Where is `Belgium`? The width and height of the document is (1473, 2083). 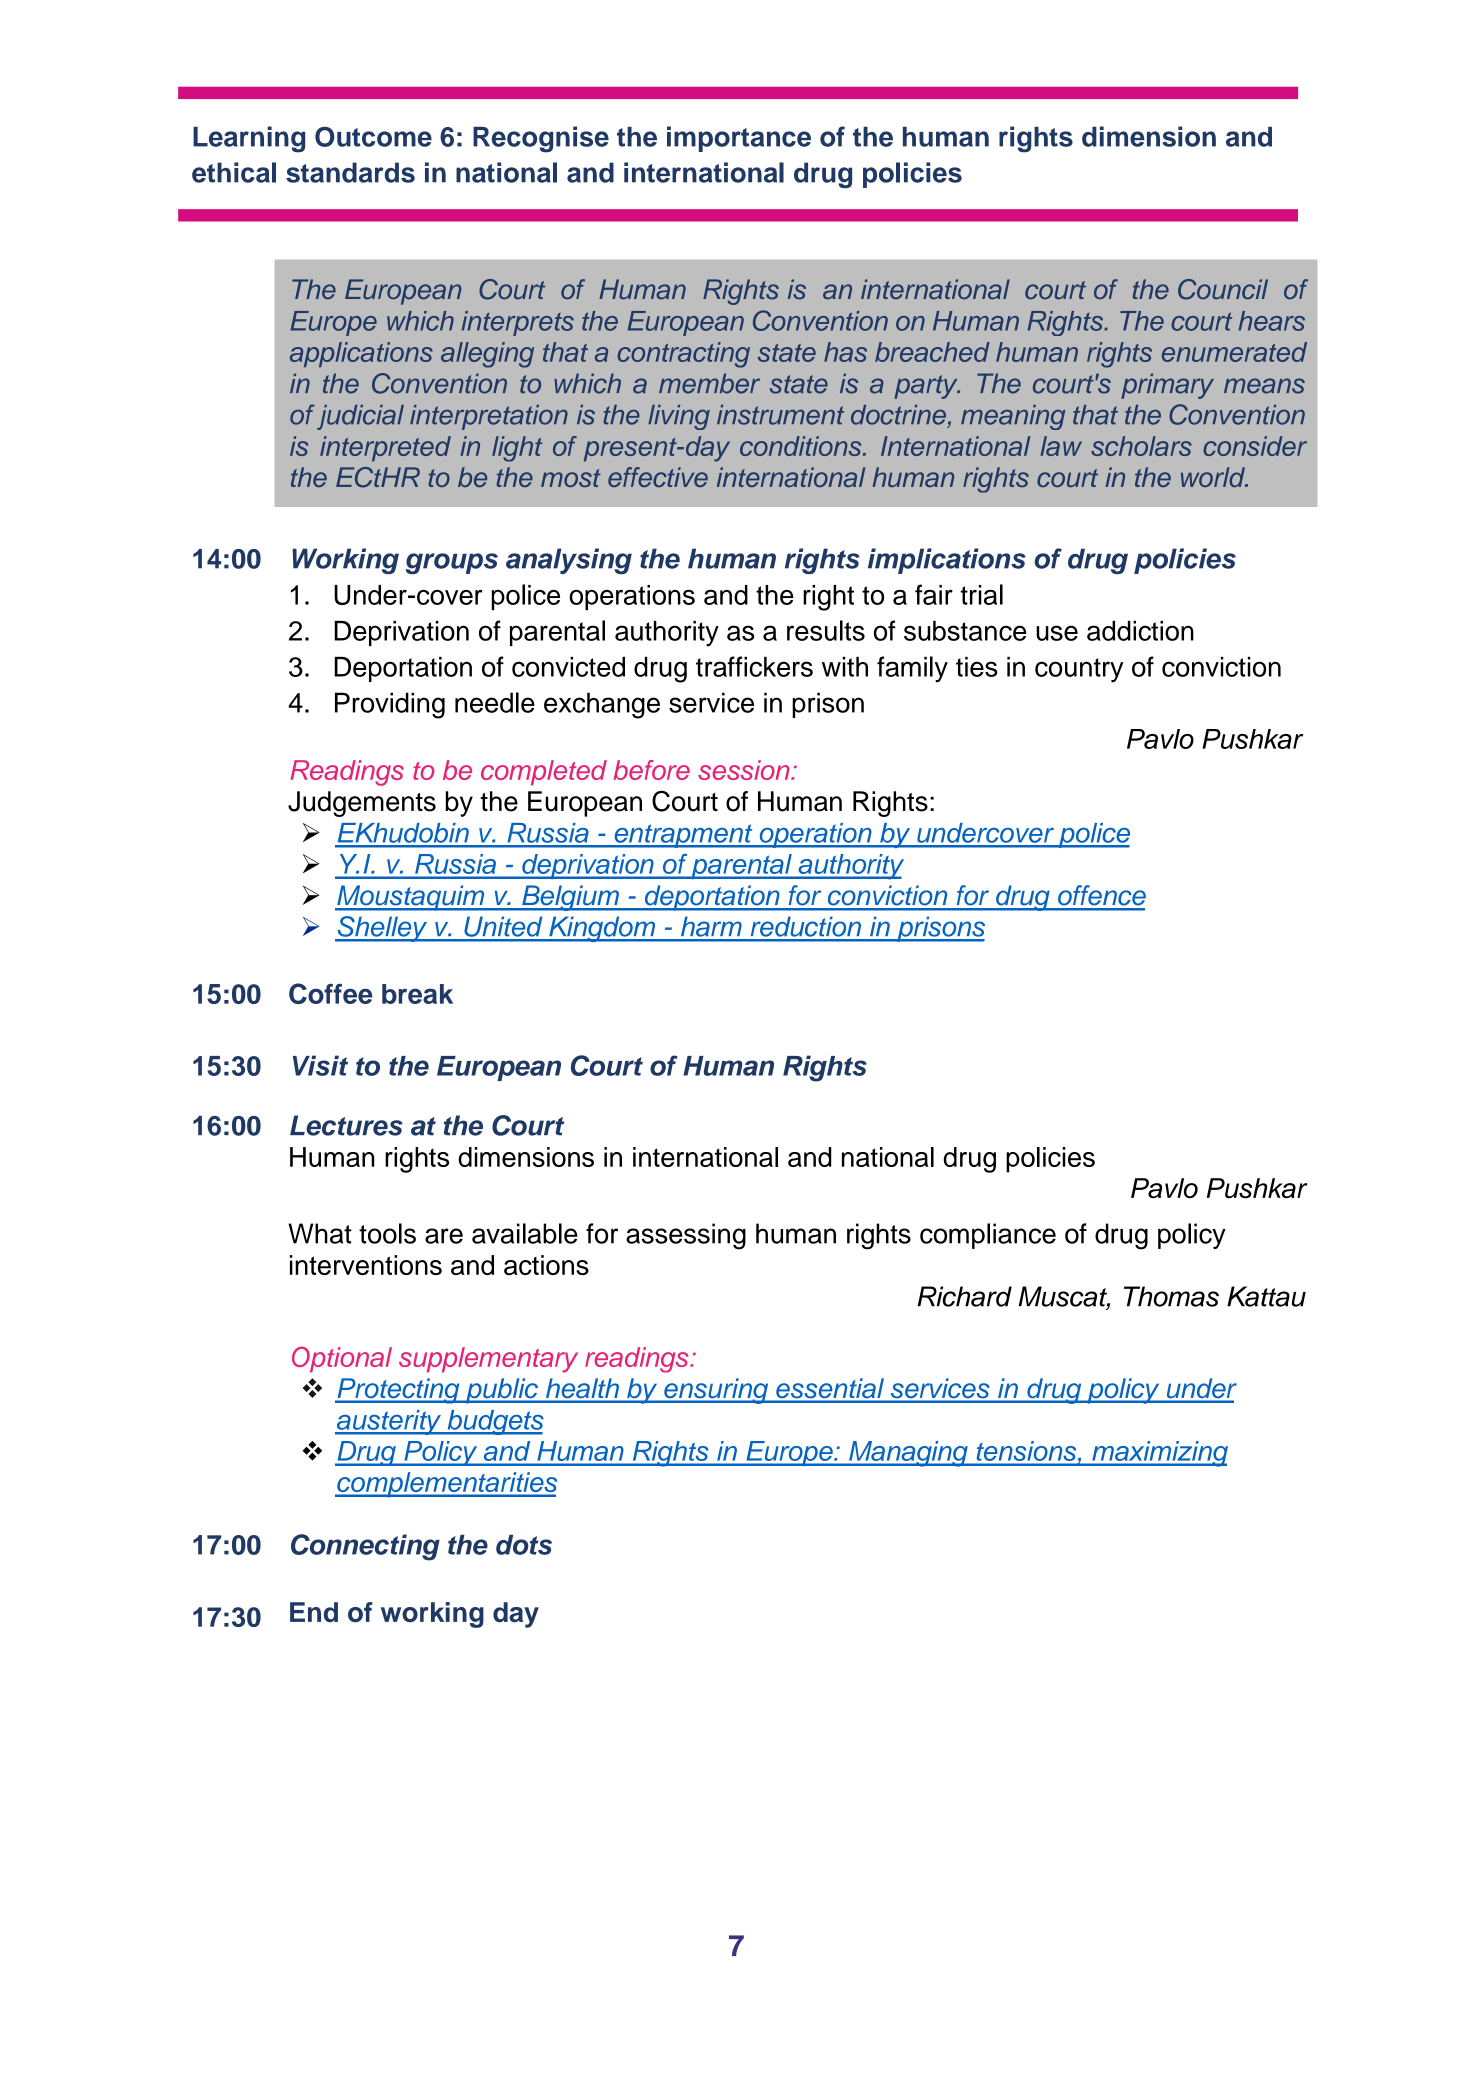
Belgium is located at coordinates (570, 898).
